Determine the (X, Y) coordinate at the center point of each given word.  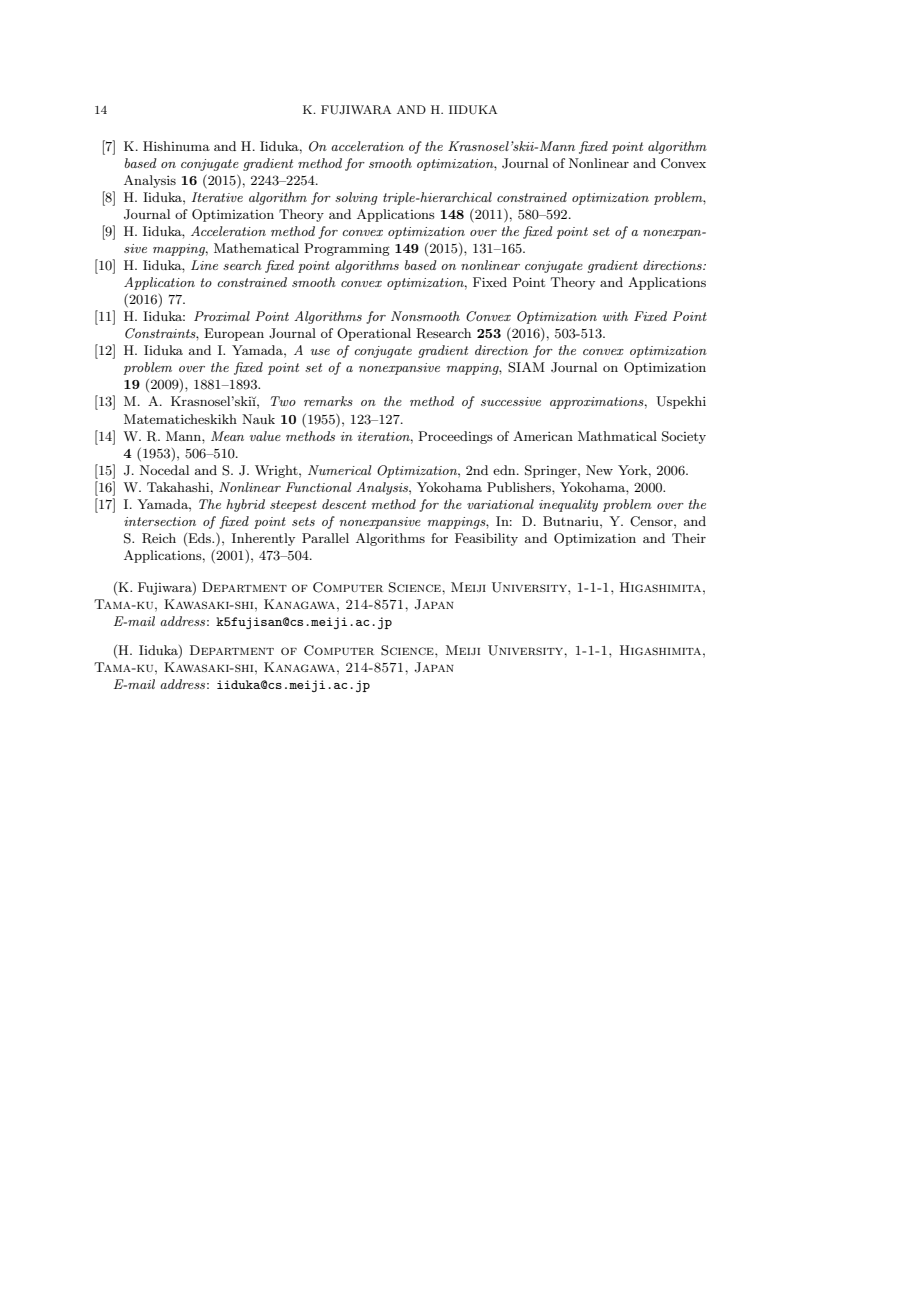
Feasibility (486, 539)
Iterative (217, 197)
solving (356, 198)
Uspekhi (681, 402)
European (234, 334)
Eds (200, 538)
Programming (347, 249)
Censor (652, 521)
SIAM (526, 367)
